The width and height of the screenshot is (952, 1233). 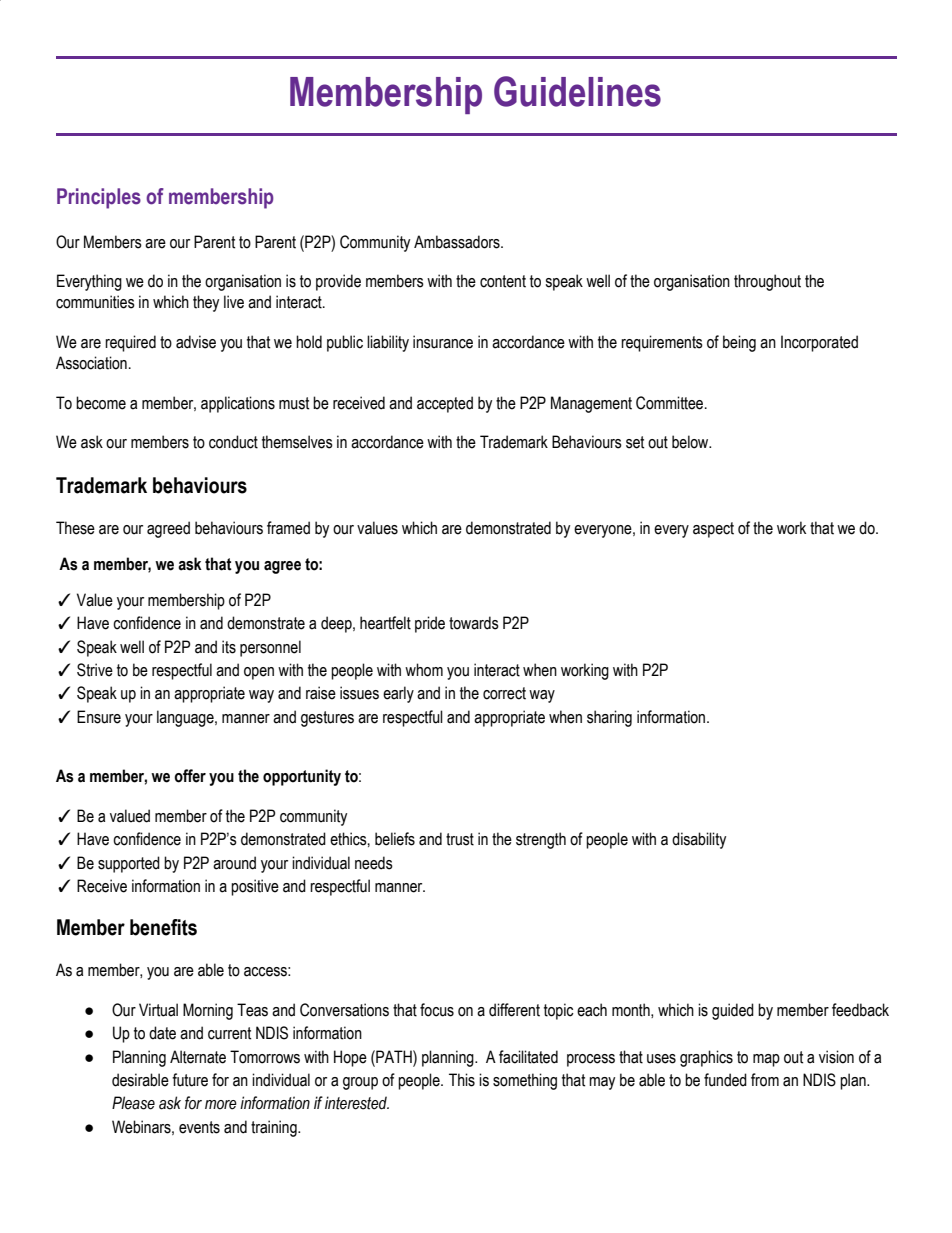 What do you see at coordinates (767, 282) in the screenshot?
I see `throughout` at bounding box center [767, 282].
